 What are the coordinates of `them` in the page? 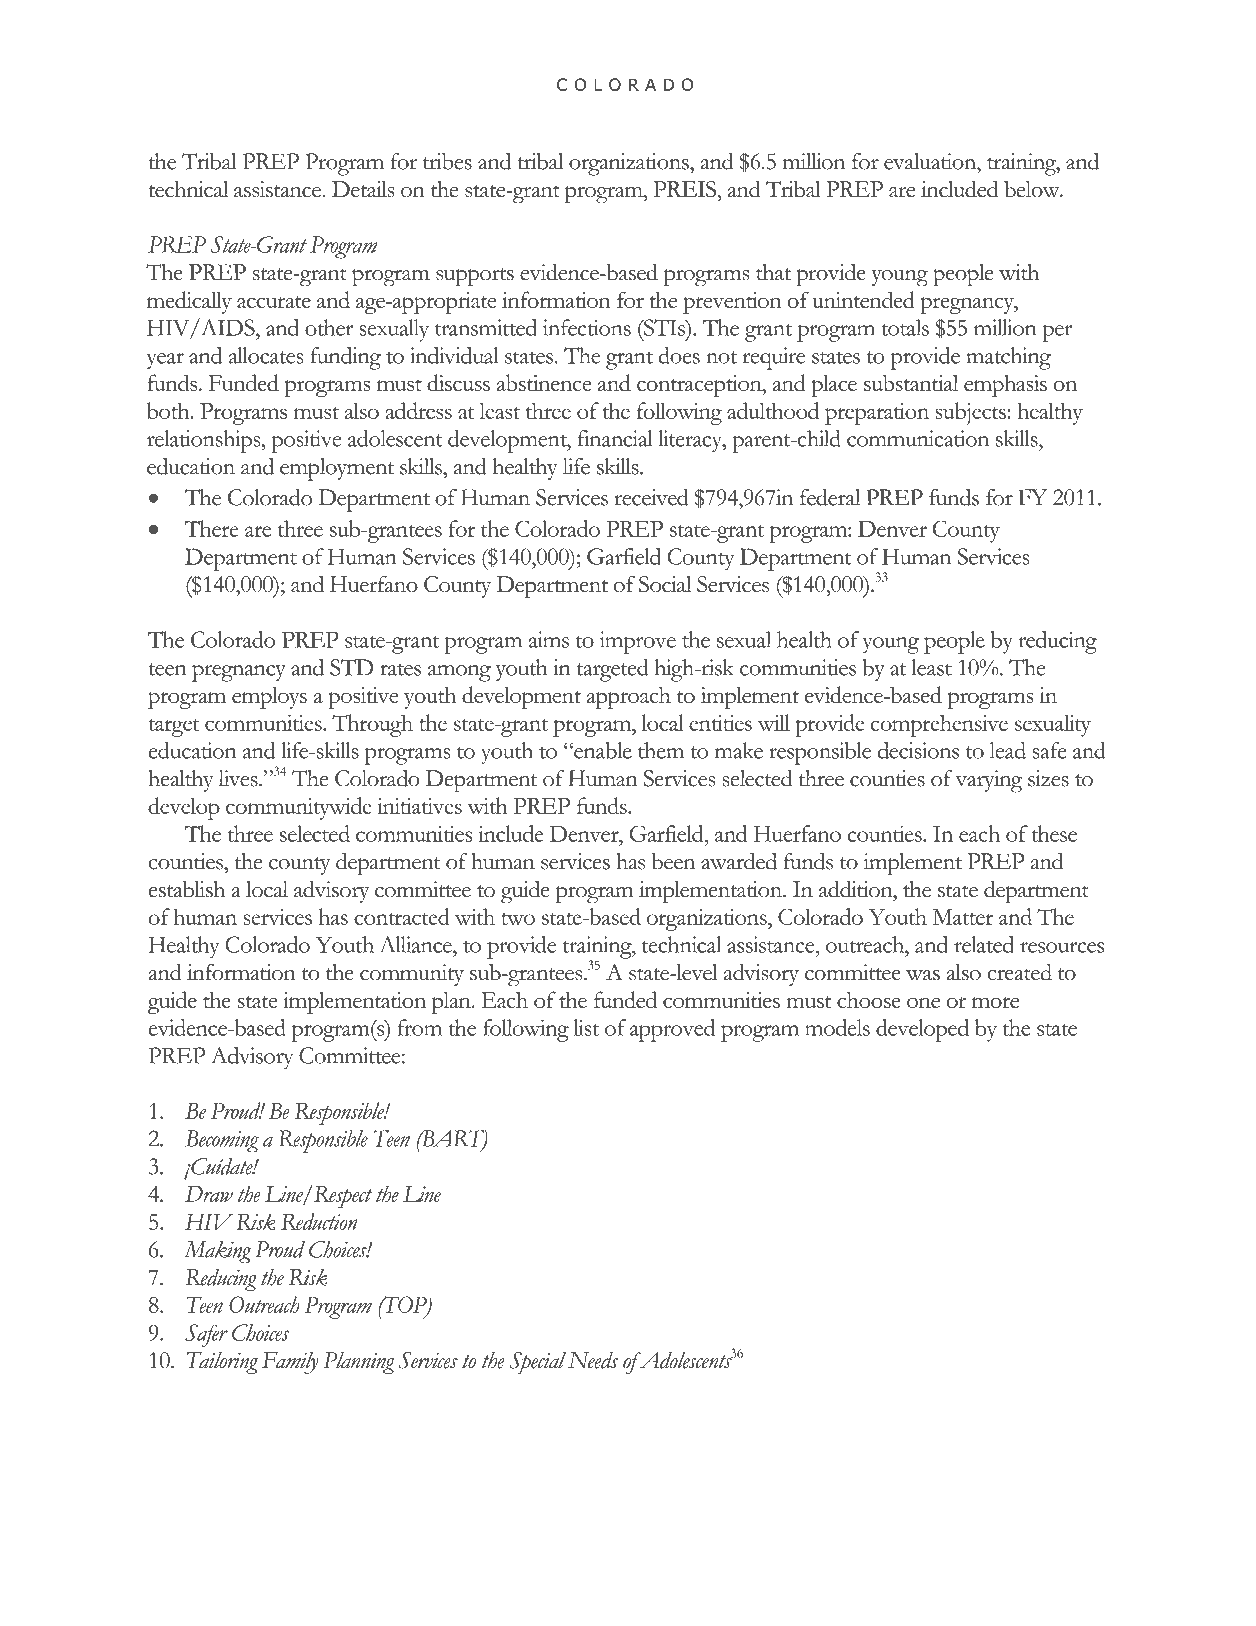 It's located at (661, 750).
